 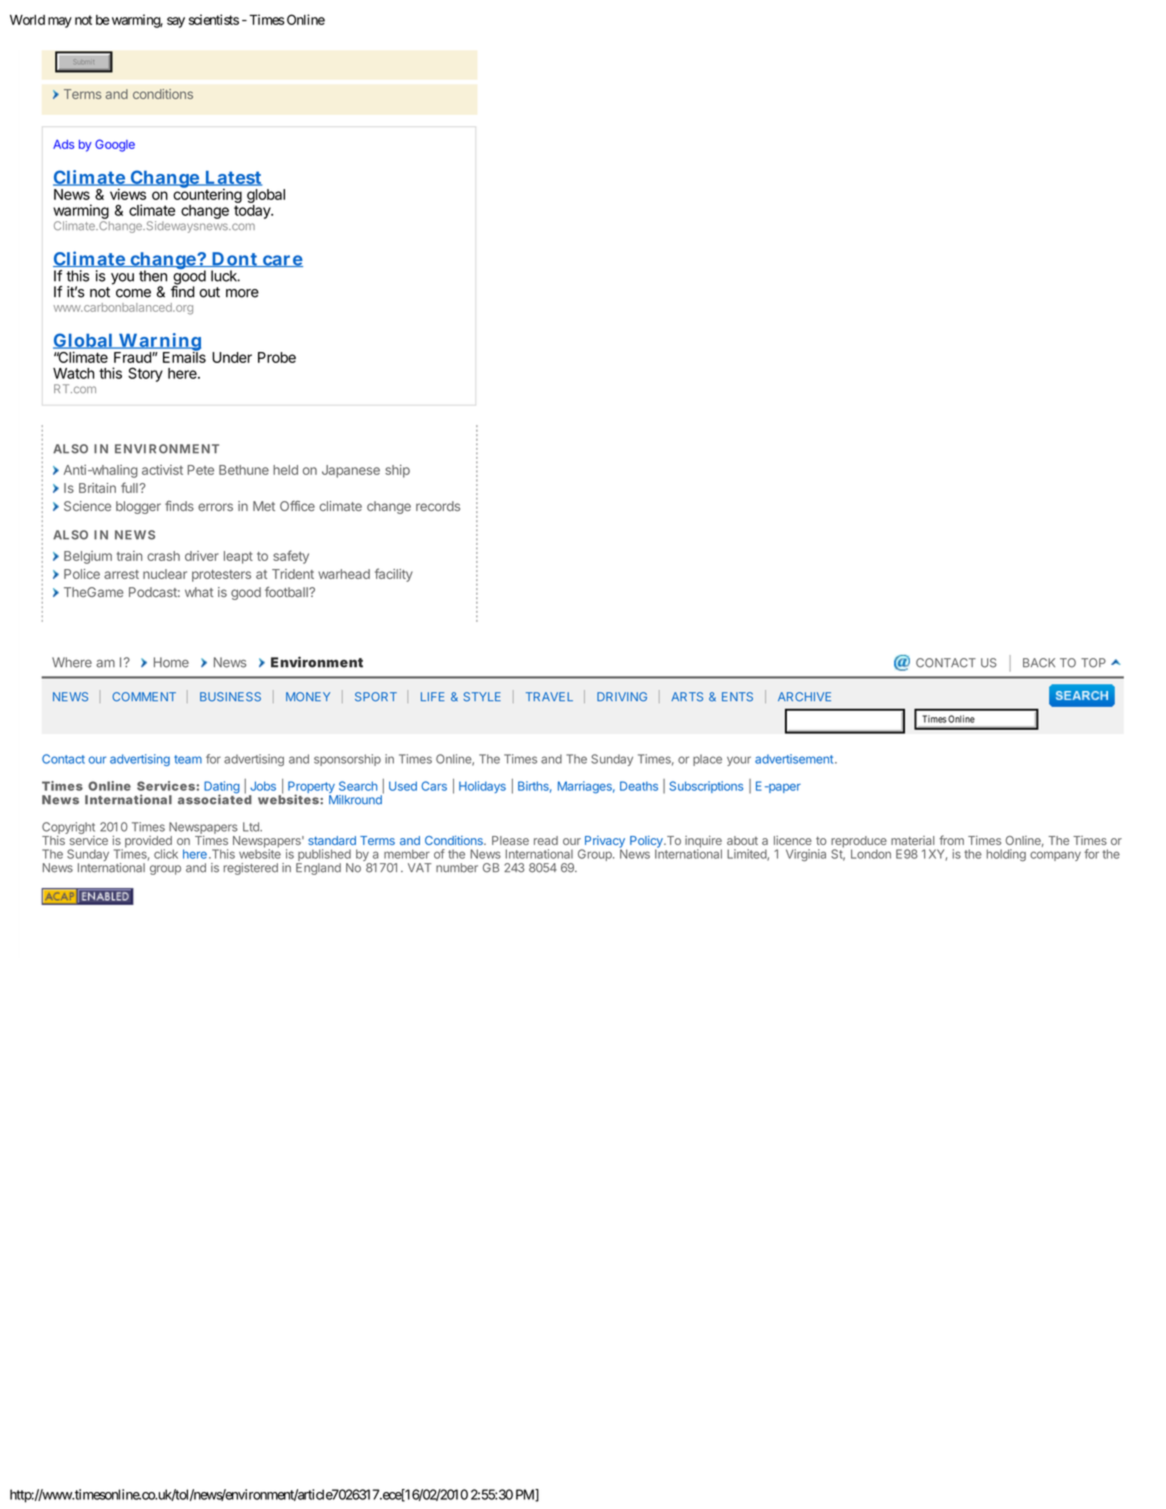 What do you see at coordinates (128, 194) in the screenshot?
I see `views` at bounding box center [128, 194].
